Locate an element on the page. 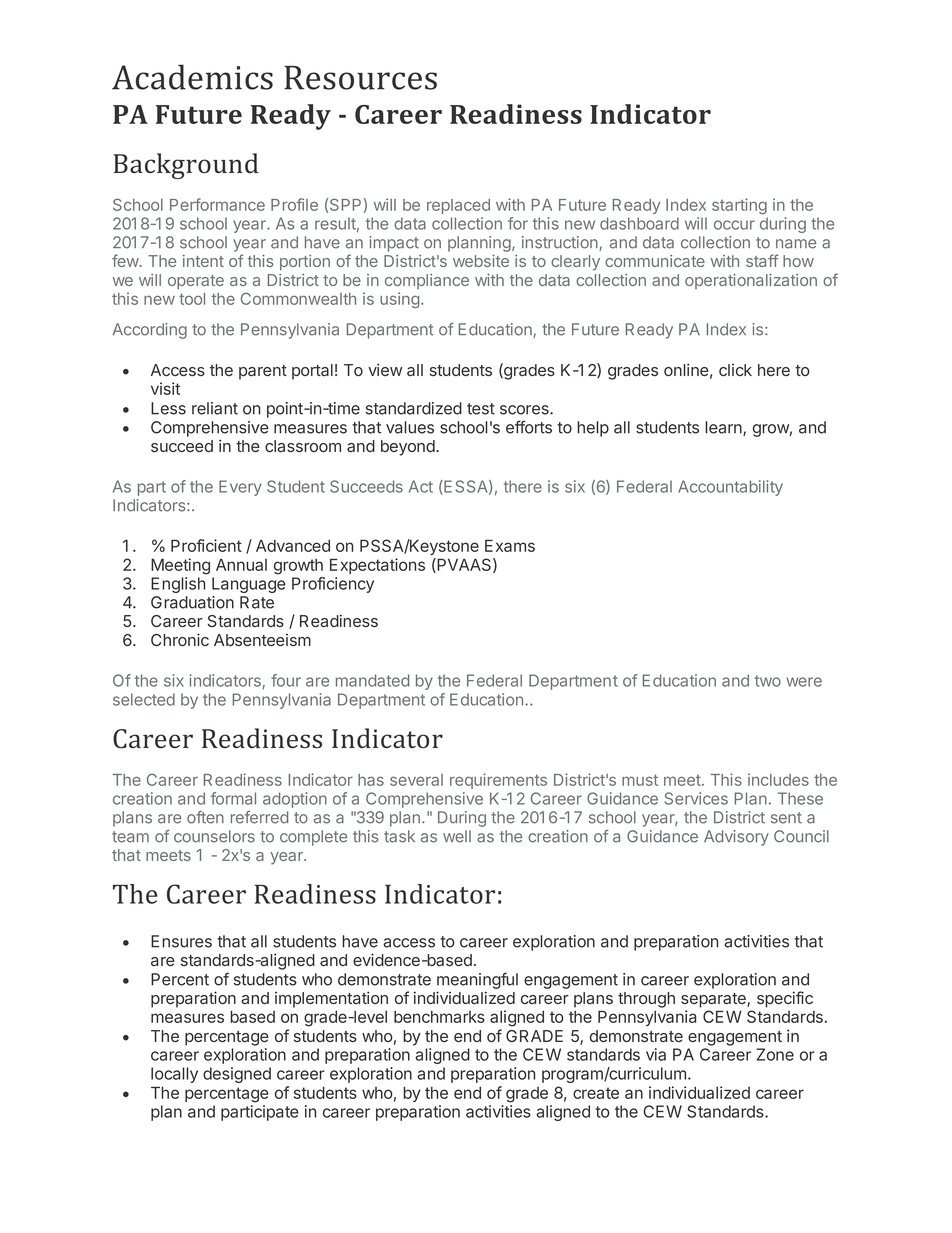  starting is located at coordinates (739, 206).
